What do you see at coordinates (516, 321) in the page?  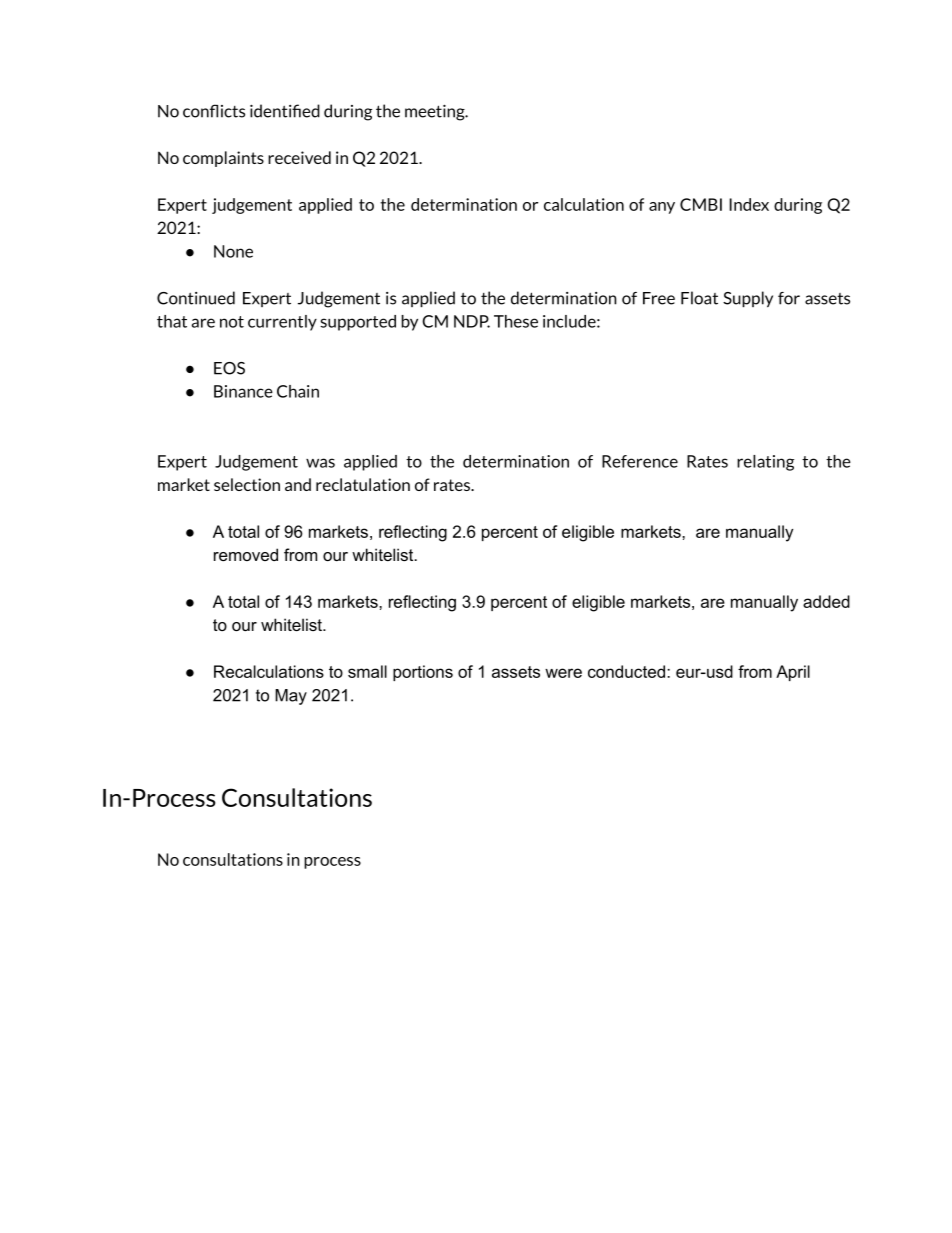 I see `These` at bounding box center [516, 321].
